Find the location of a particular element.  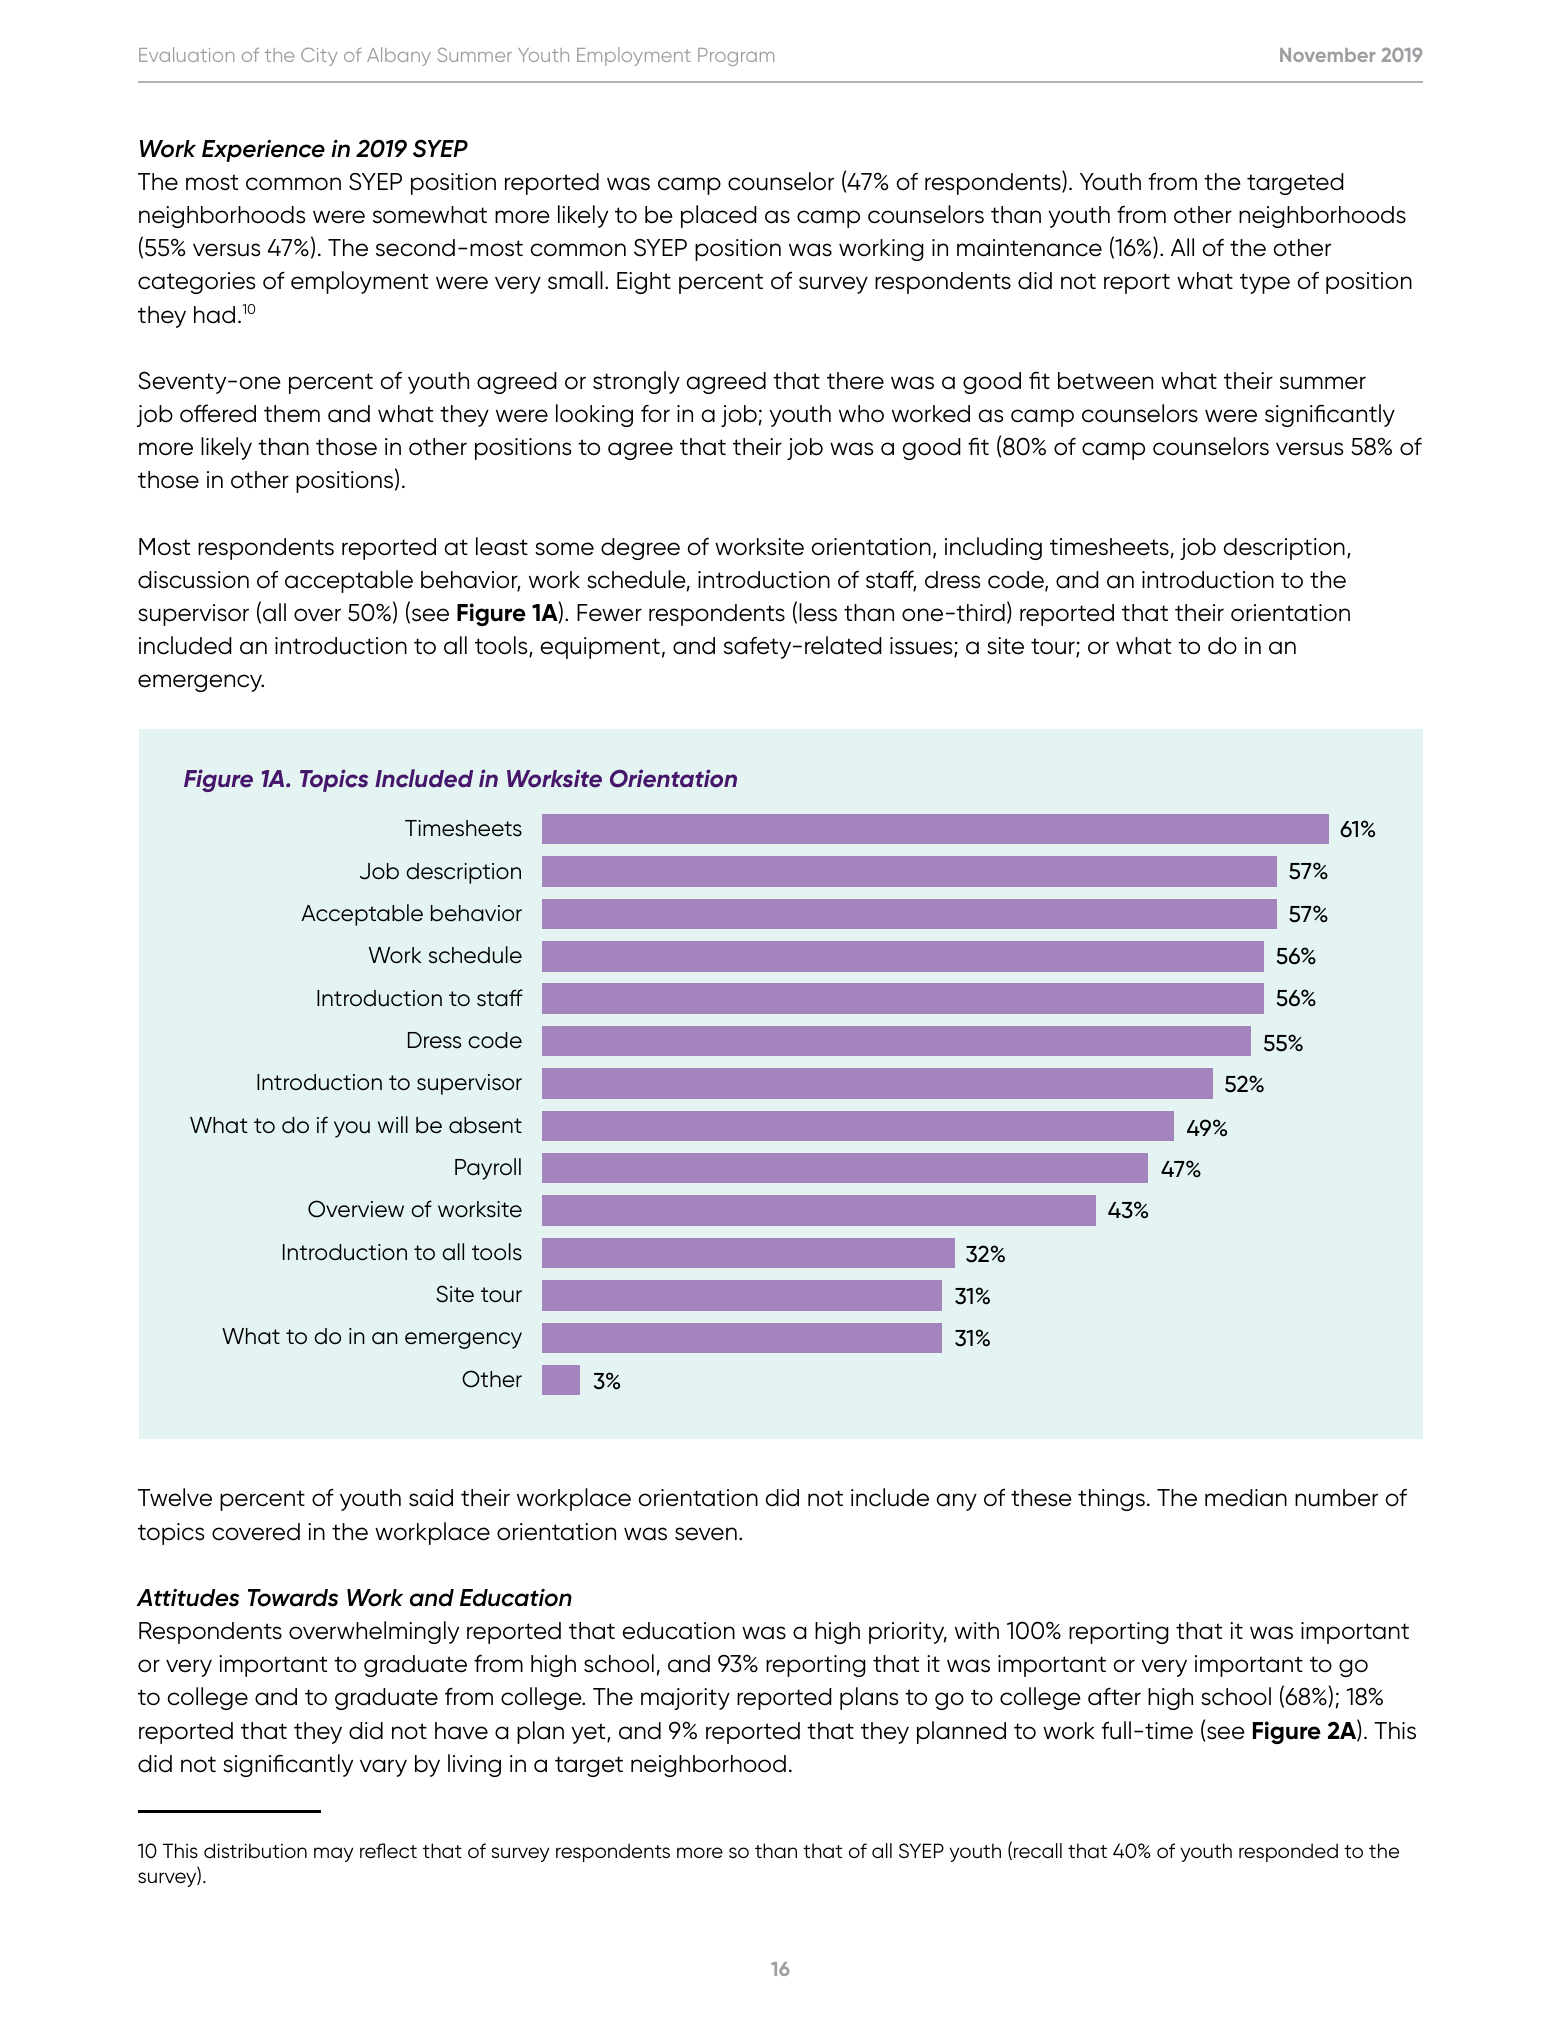

November is located at coordinates (1327, 55).
